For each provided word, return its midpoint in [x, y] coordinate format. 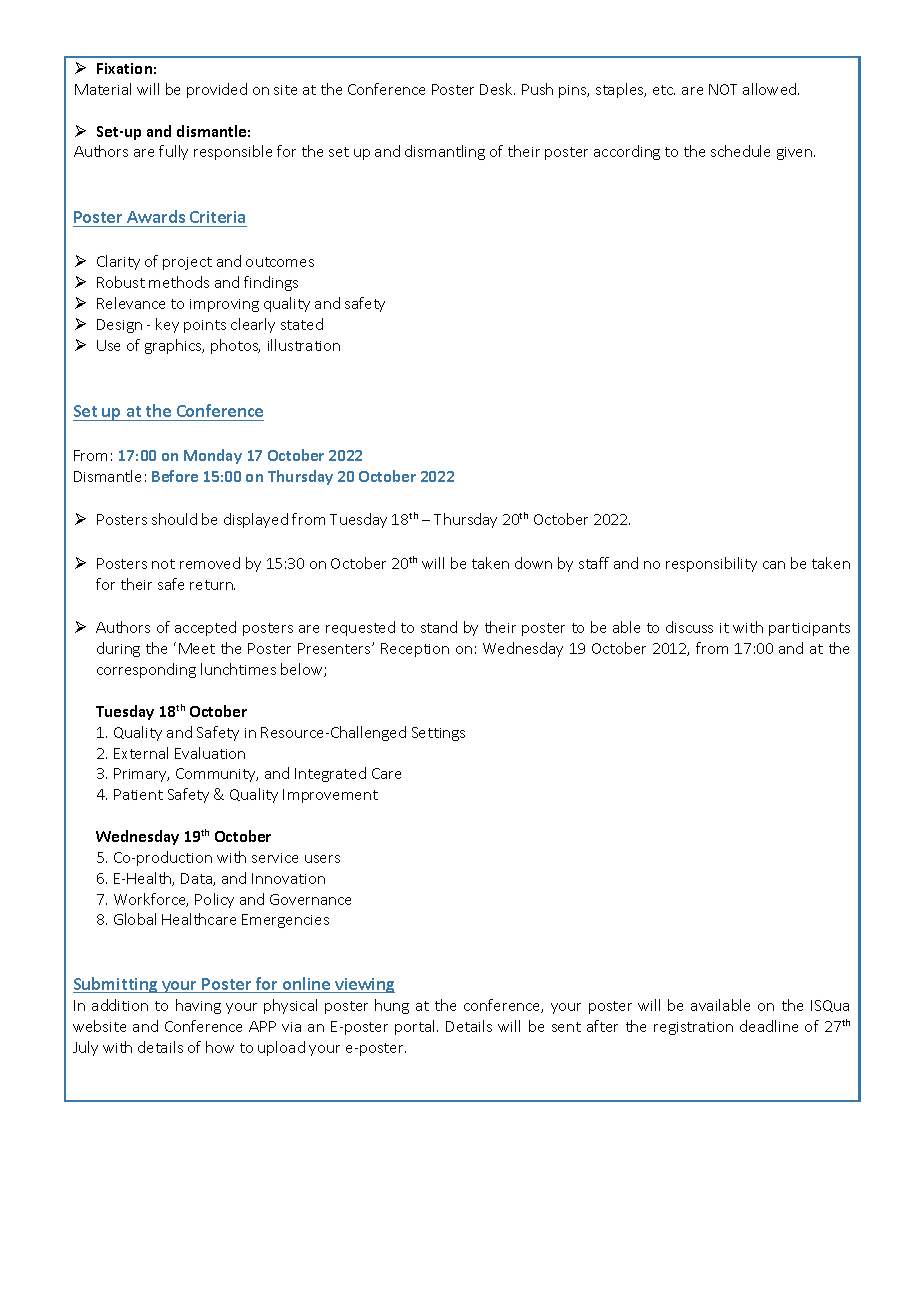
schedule [740, 151]
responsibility [711, 564]
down [533, 563]
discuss [689, 627]
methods [179, 282]
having [198, 1006]
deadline [769, 1026]
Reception [415, 650]
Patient [138, 794]
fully [173, 152]
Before [175, 476]
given [796, 153]
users [322, 859]
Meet [197, 648]
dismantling [445, 152]
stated [302, 324]
